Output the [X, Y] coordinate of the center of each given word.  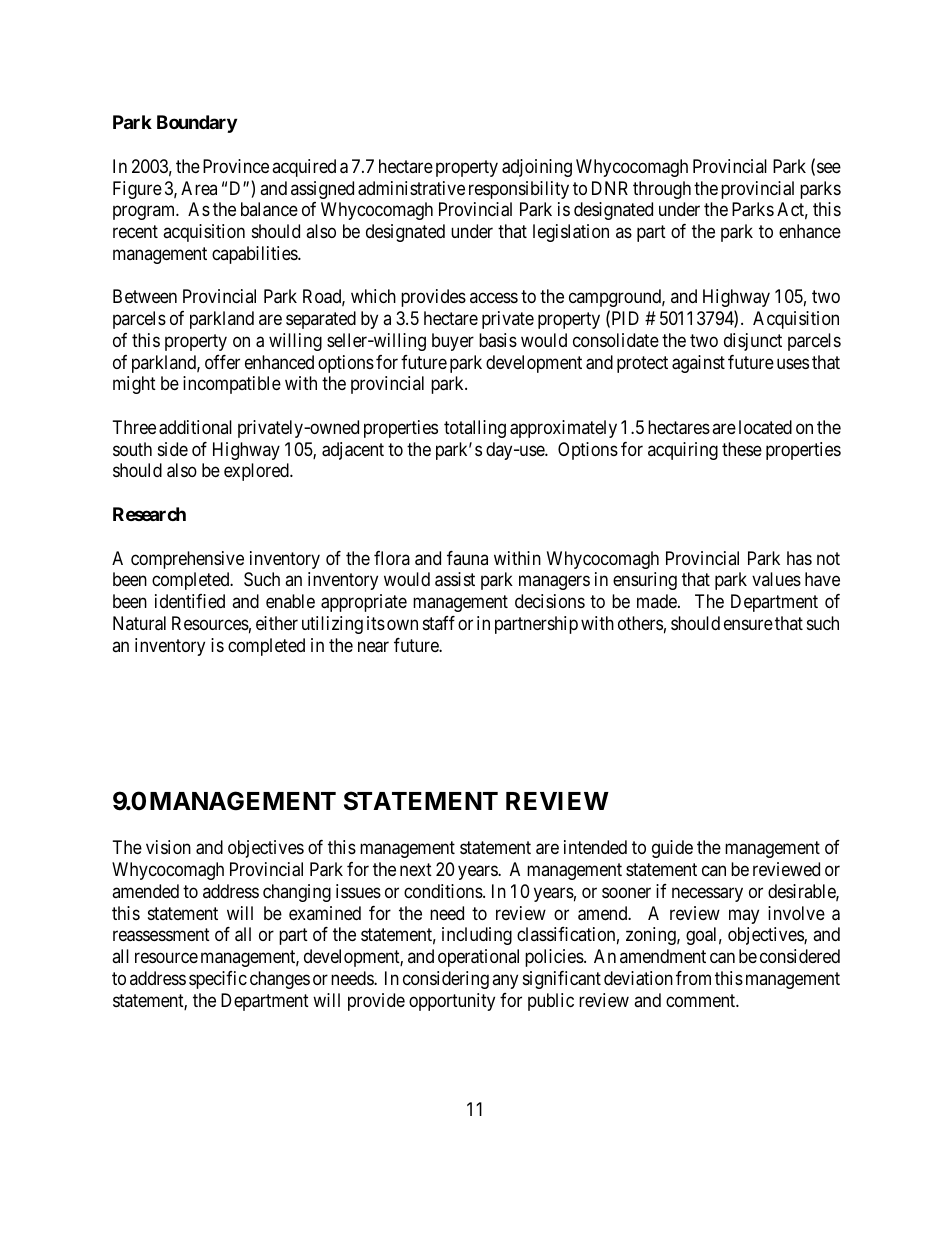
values [776, 579]
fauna [467, 558]
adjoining [537, 168]
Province [236, 166]
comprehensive [187, 560]
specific [218, 980]
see [829, 167]
